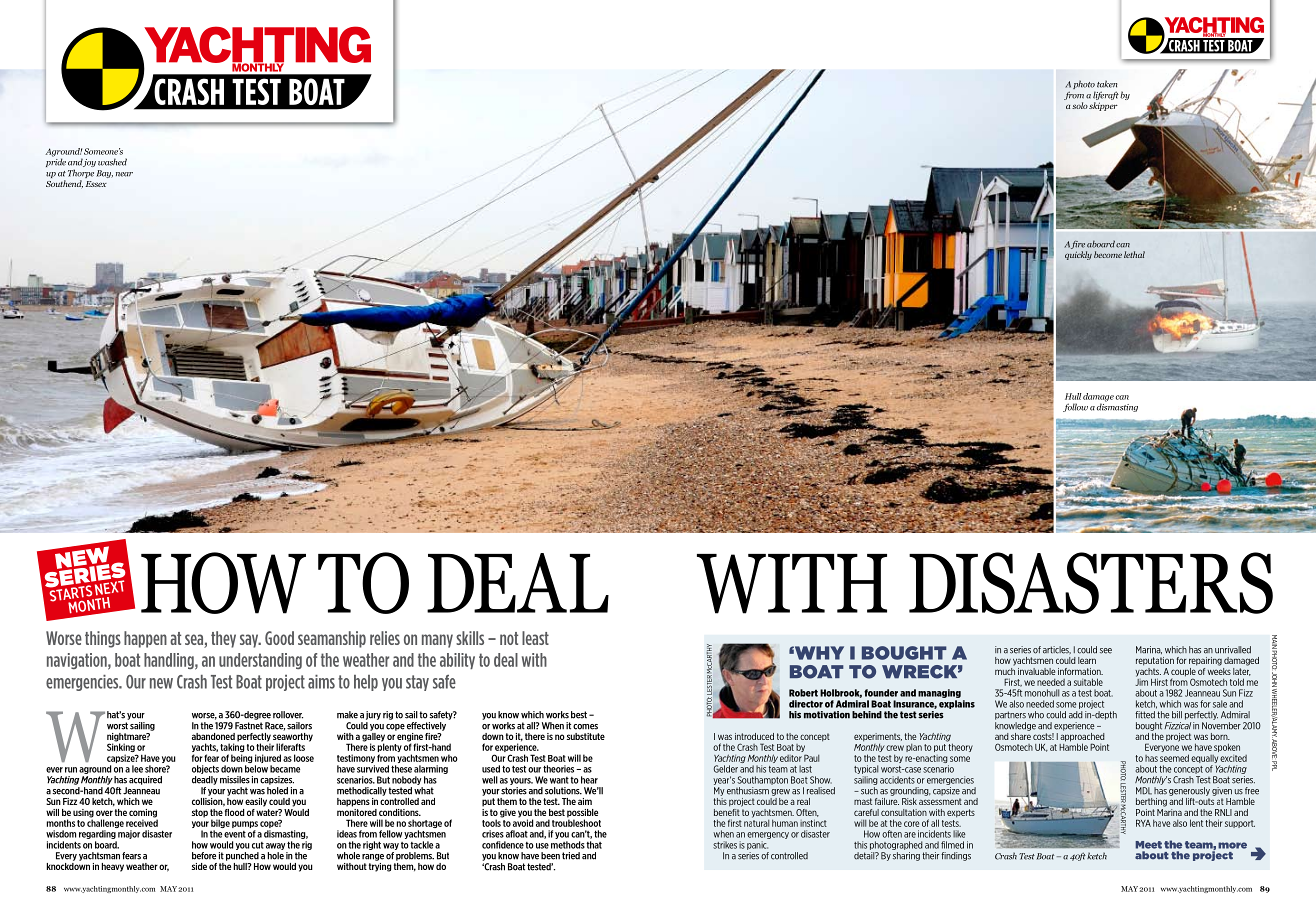  What do you see at coordinates (535, 638) in the document?
I see `least` at bounding box center [535, 638].
